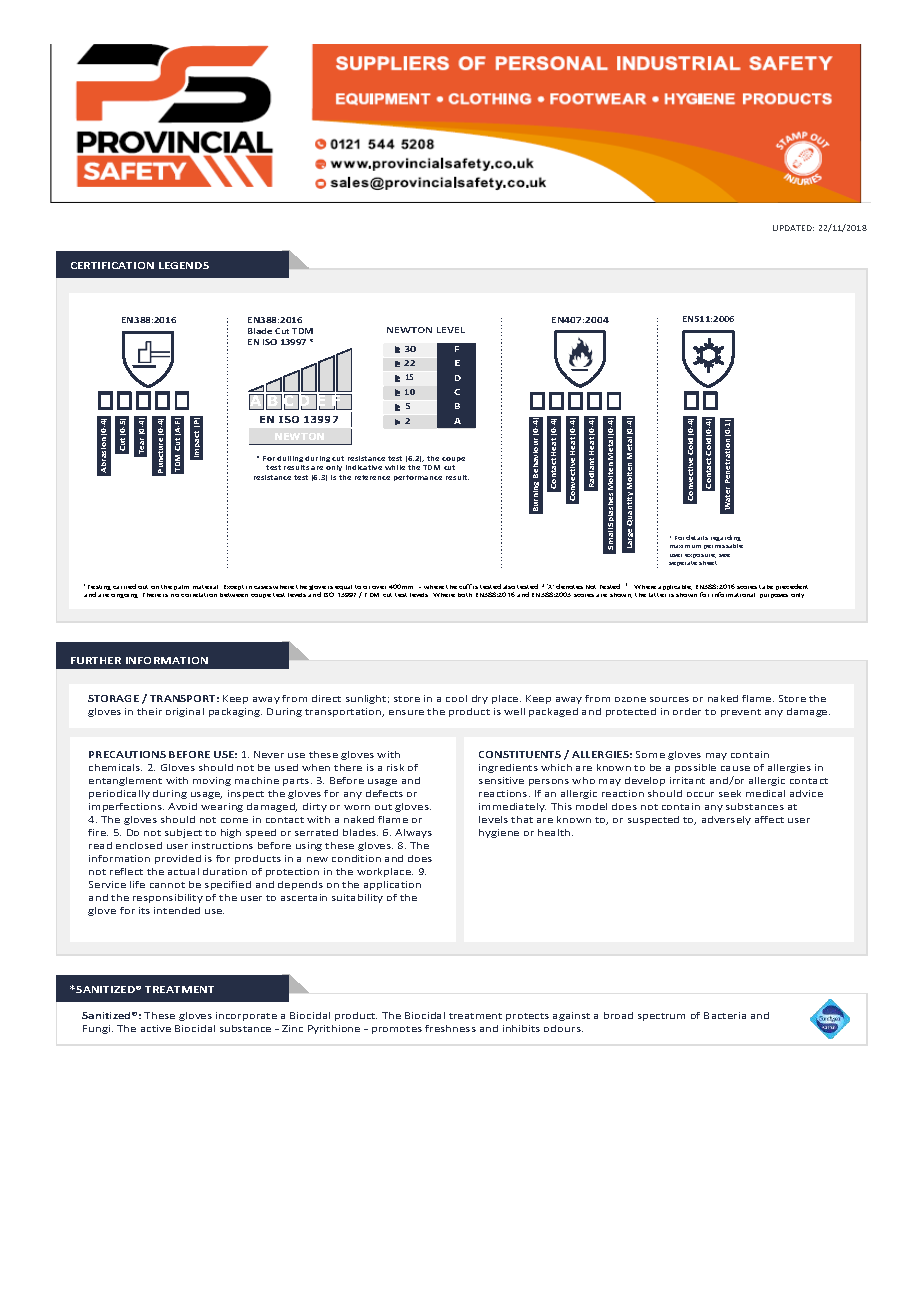 This image has height=1307, width=924. Describe the element at coordinates (465, 595) in the image. I see `both` at that location.
